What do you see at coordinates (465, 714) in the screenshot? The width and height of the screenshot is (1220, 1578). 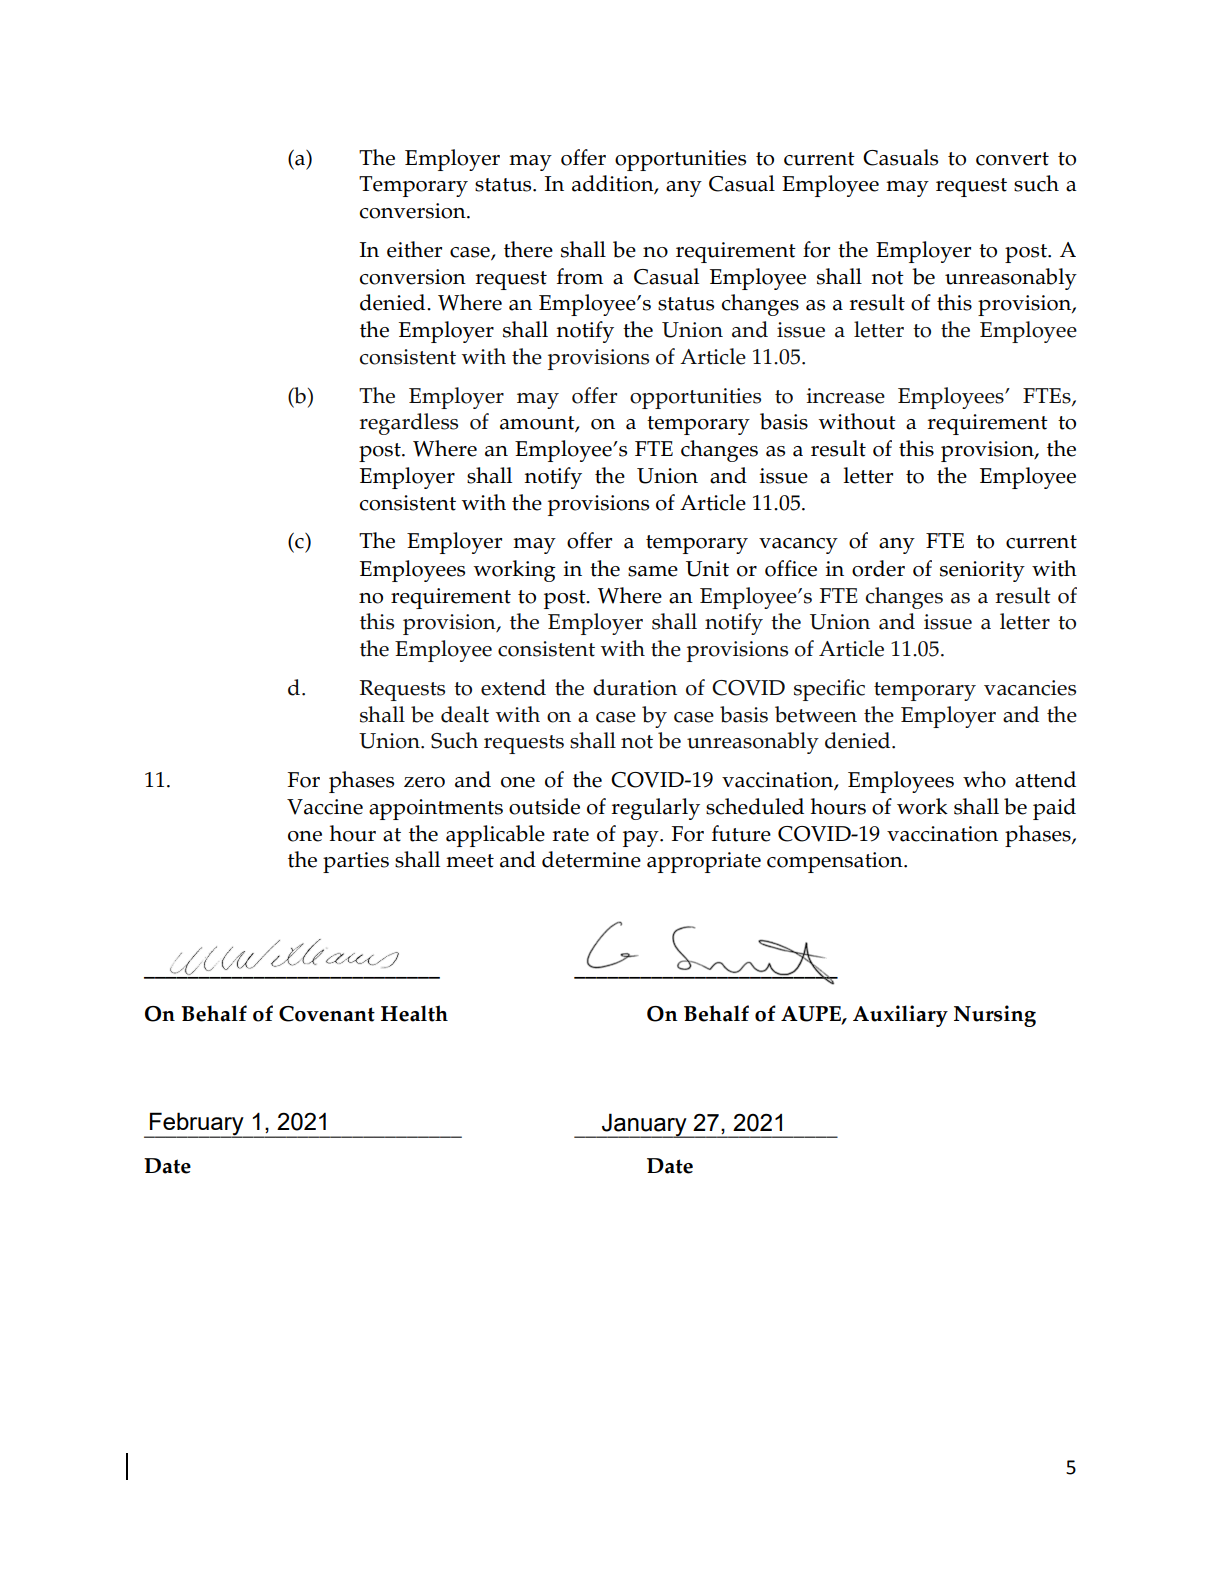 I see `dealt` at bounding box center [465, 714].
